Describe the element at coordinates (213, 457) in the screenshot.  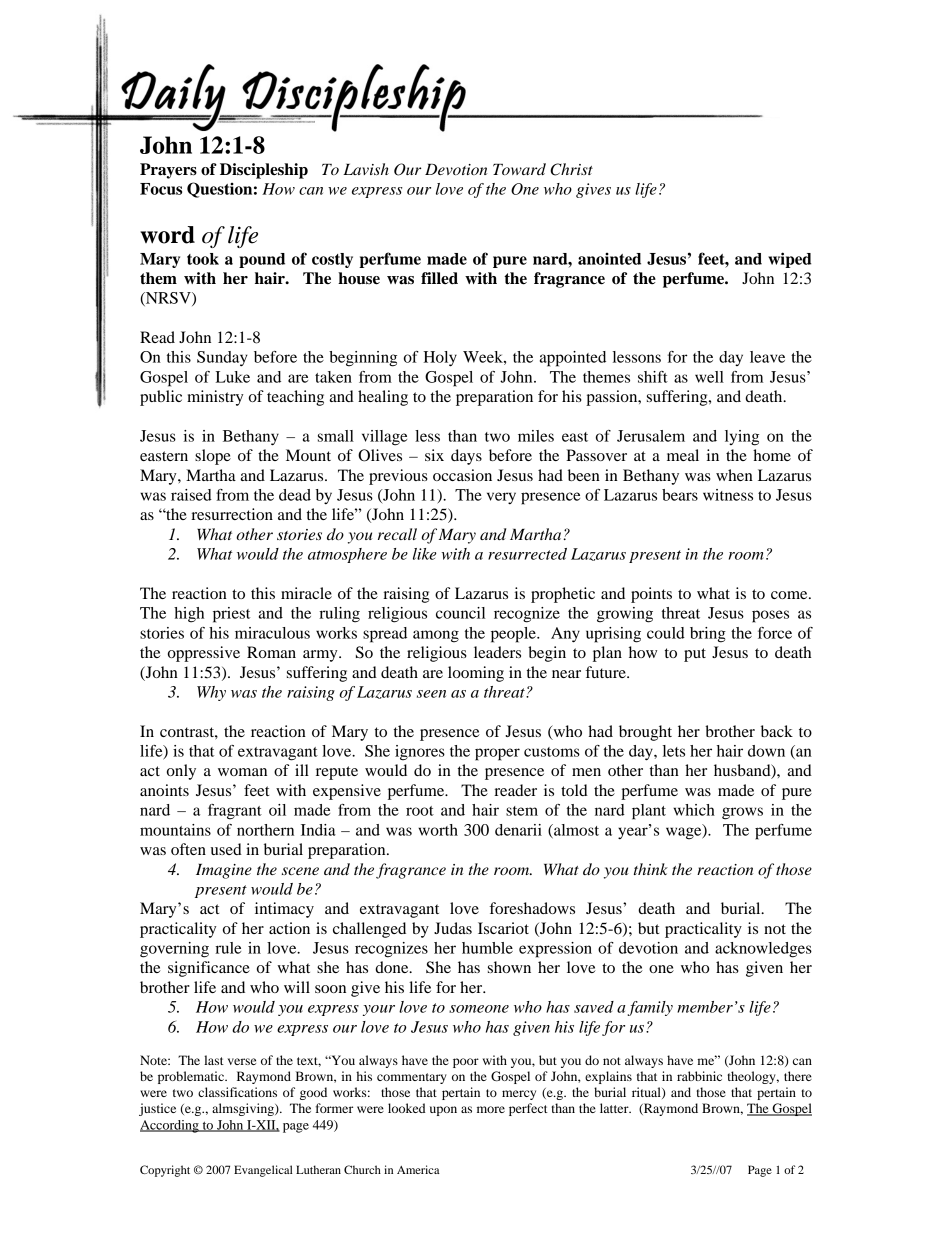
I see `slope` at that location.
